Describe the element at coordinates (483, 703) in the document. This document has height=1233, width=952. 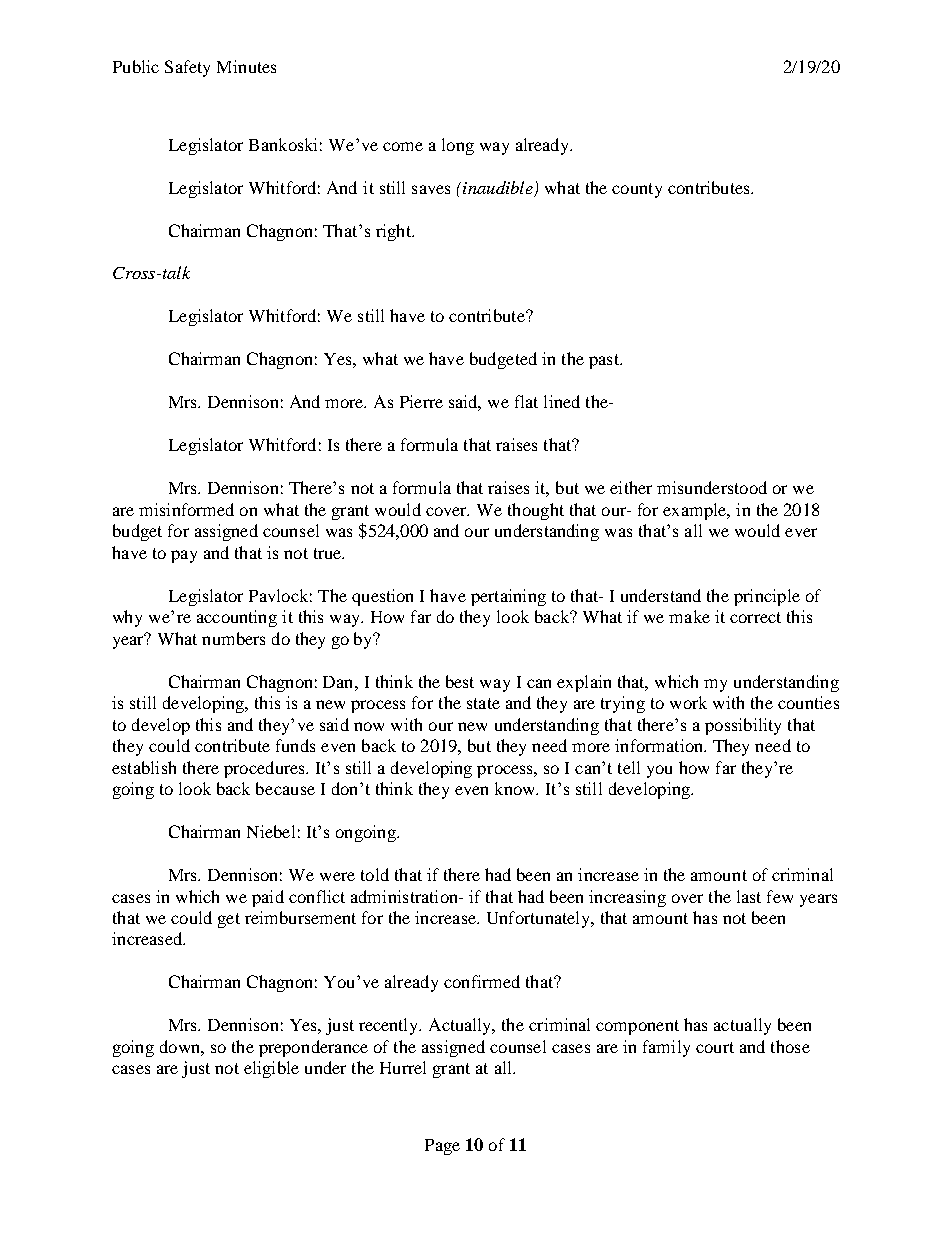
I see `state` at that location.
